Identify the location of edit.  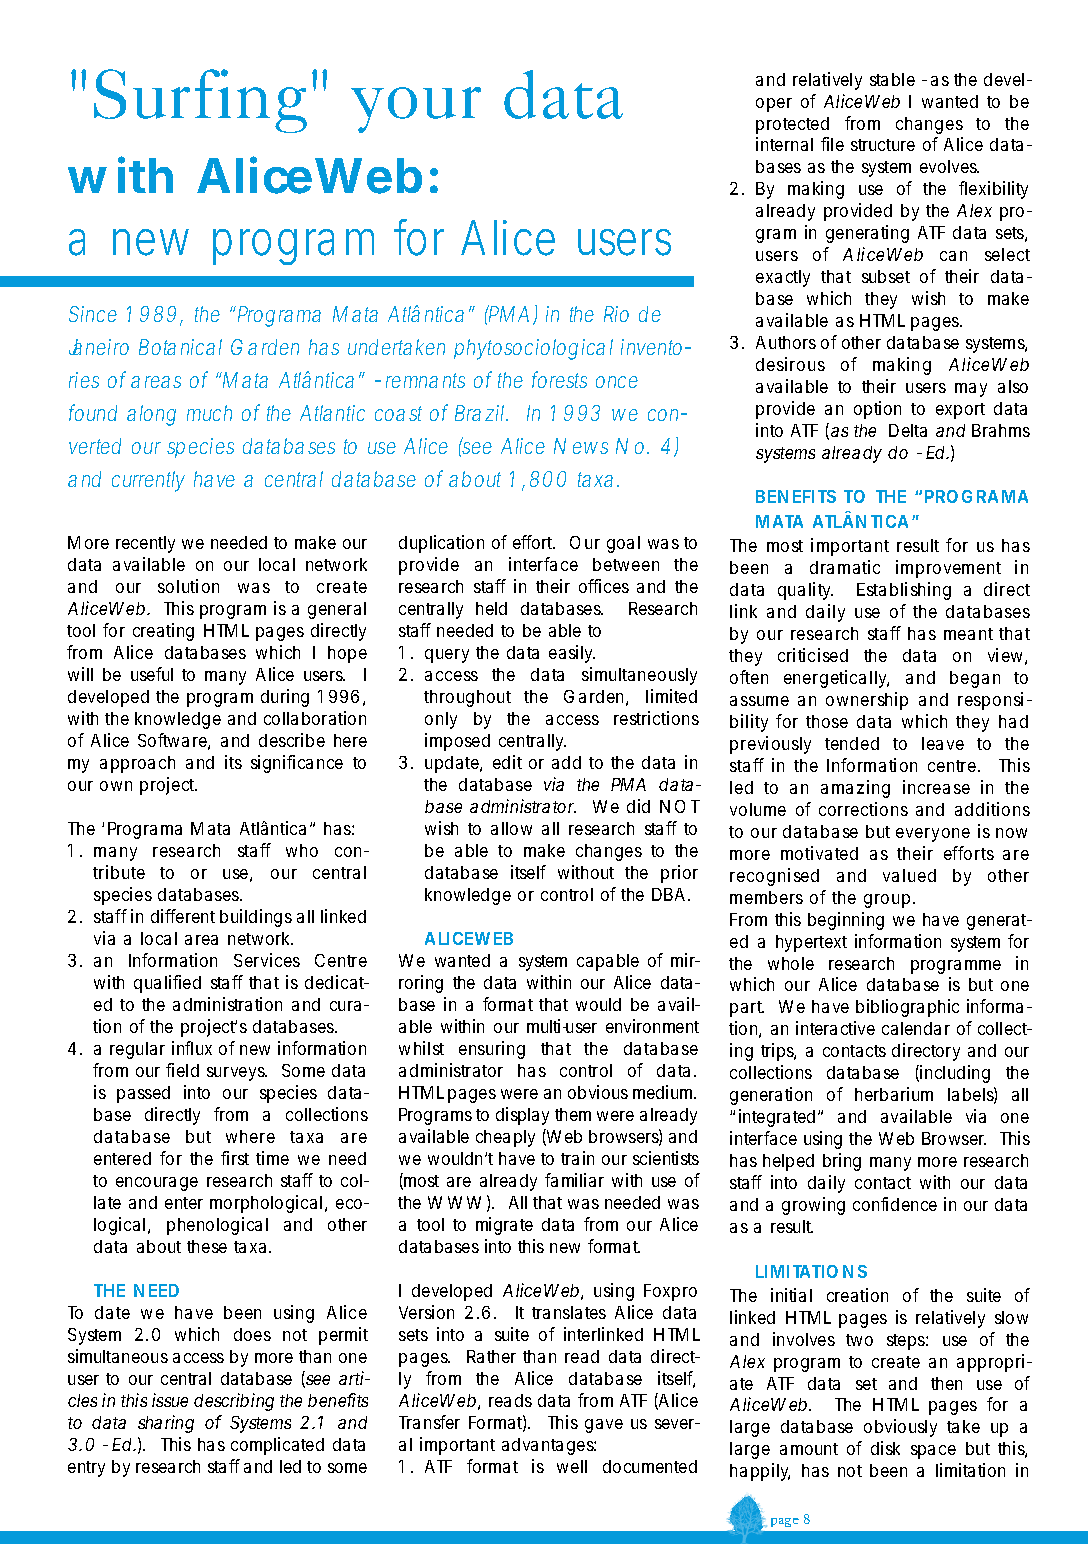
(507, 762).
